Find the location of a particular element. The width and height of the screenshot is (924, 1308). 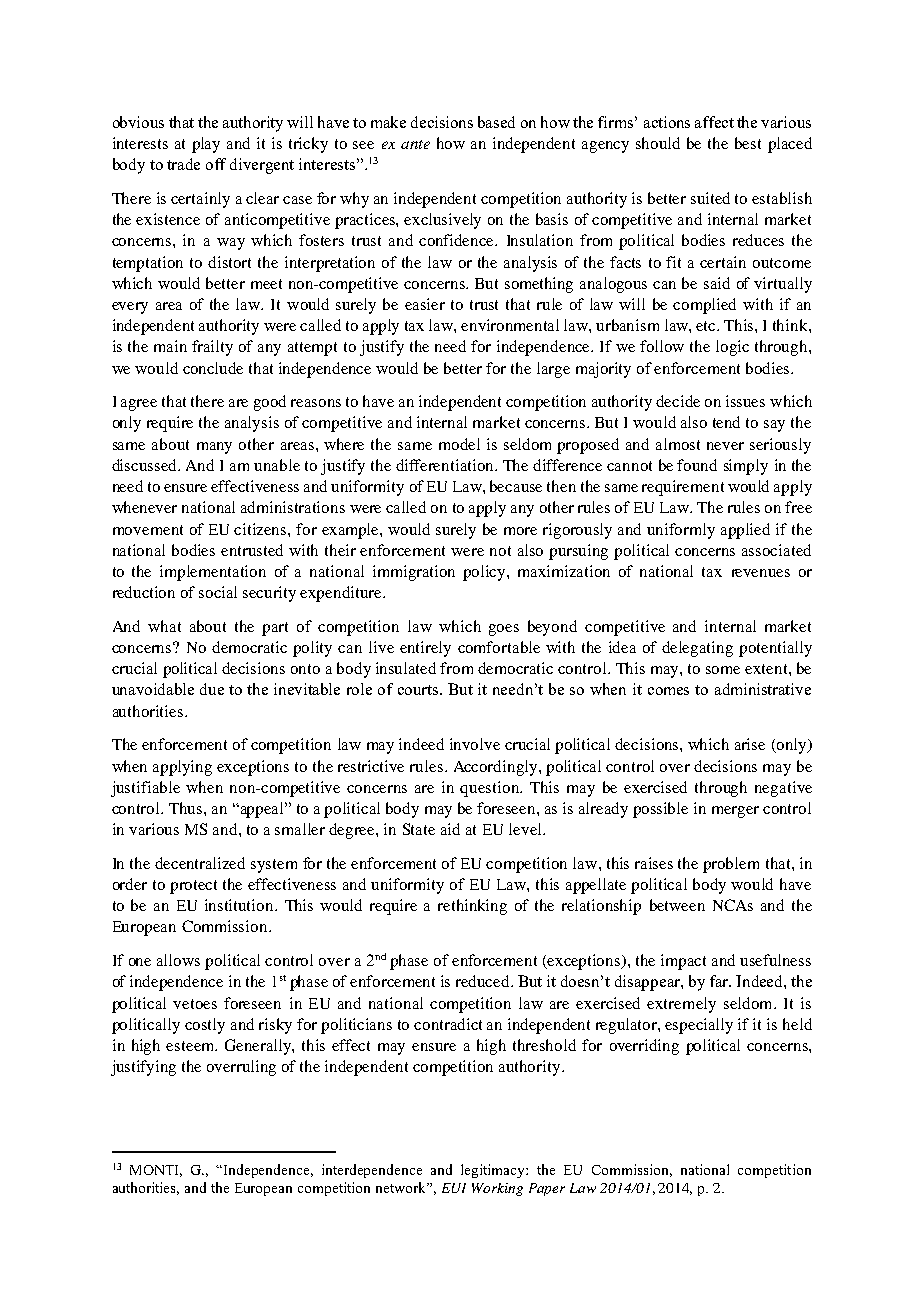

play is located at coordinates (206, 145).
